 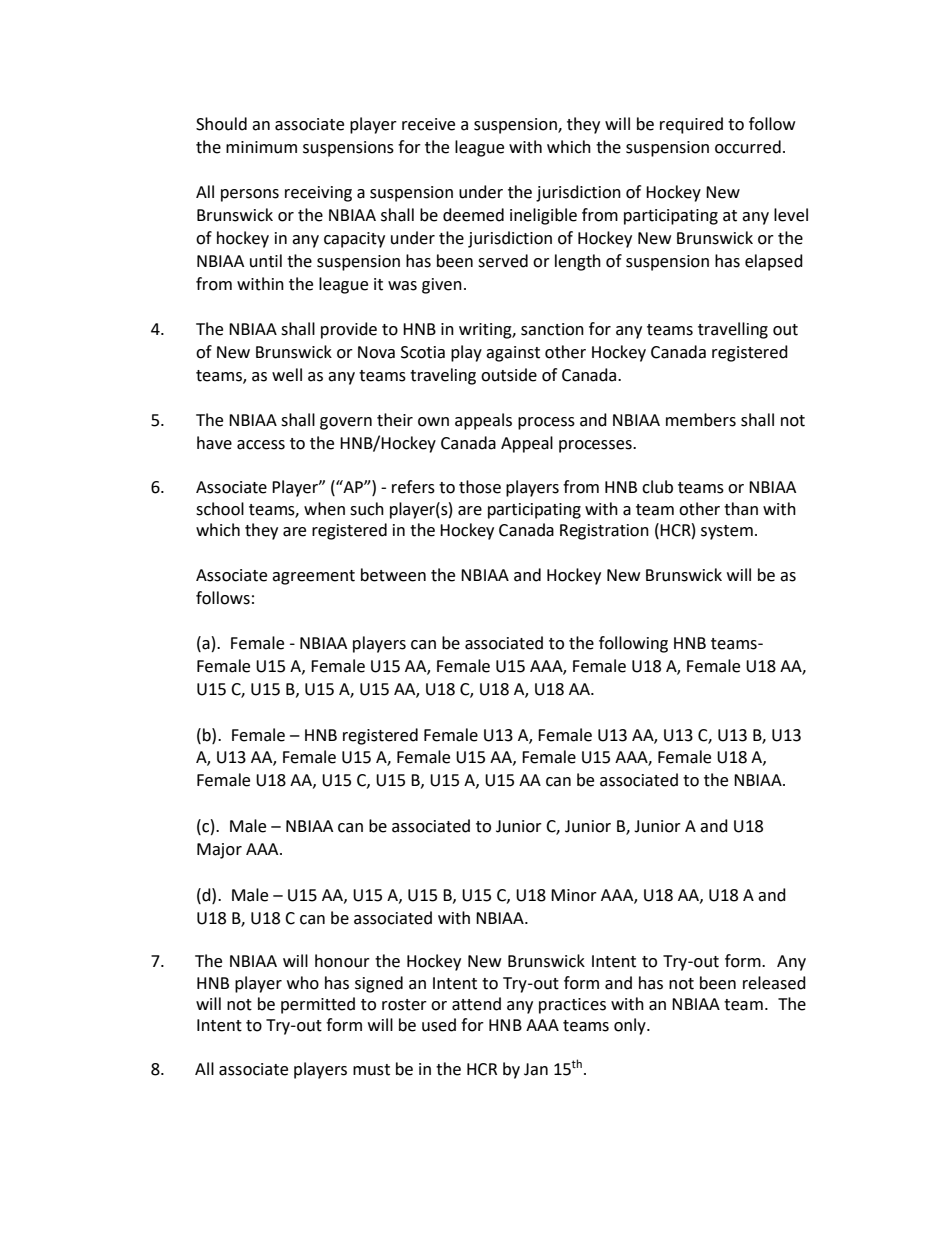 What do you see at coordinates (219, 851) in the screenshot?
I see `Major` at bounding box center [219, 851].
